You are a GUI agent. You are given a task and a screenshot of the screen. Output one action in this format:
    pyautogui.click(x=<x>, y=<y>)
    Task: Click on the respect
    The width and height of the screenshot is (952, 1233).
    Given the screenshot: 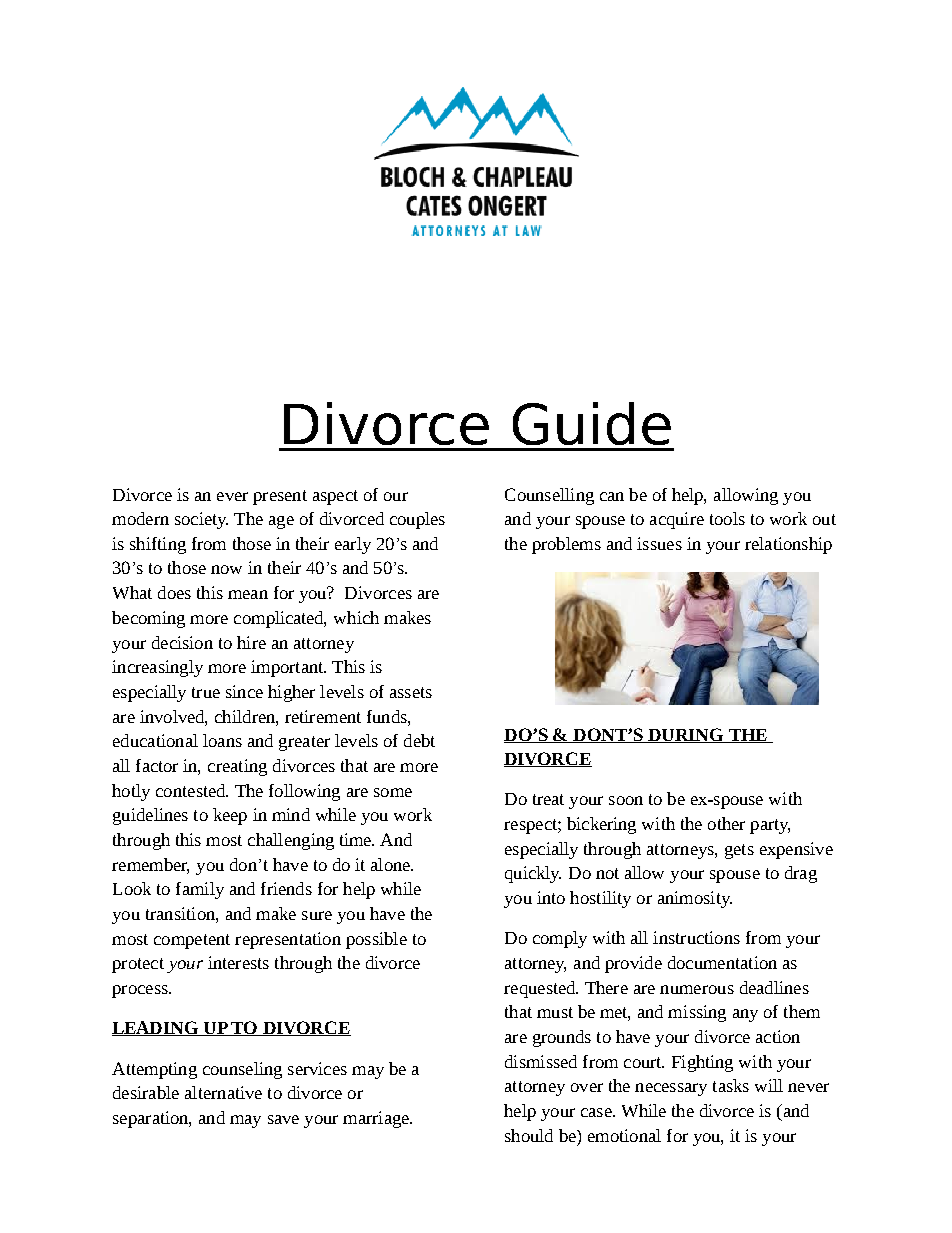 What is the action you would take?
    pyautogui.click(x=531, y=826)
